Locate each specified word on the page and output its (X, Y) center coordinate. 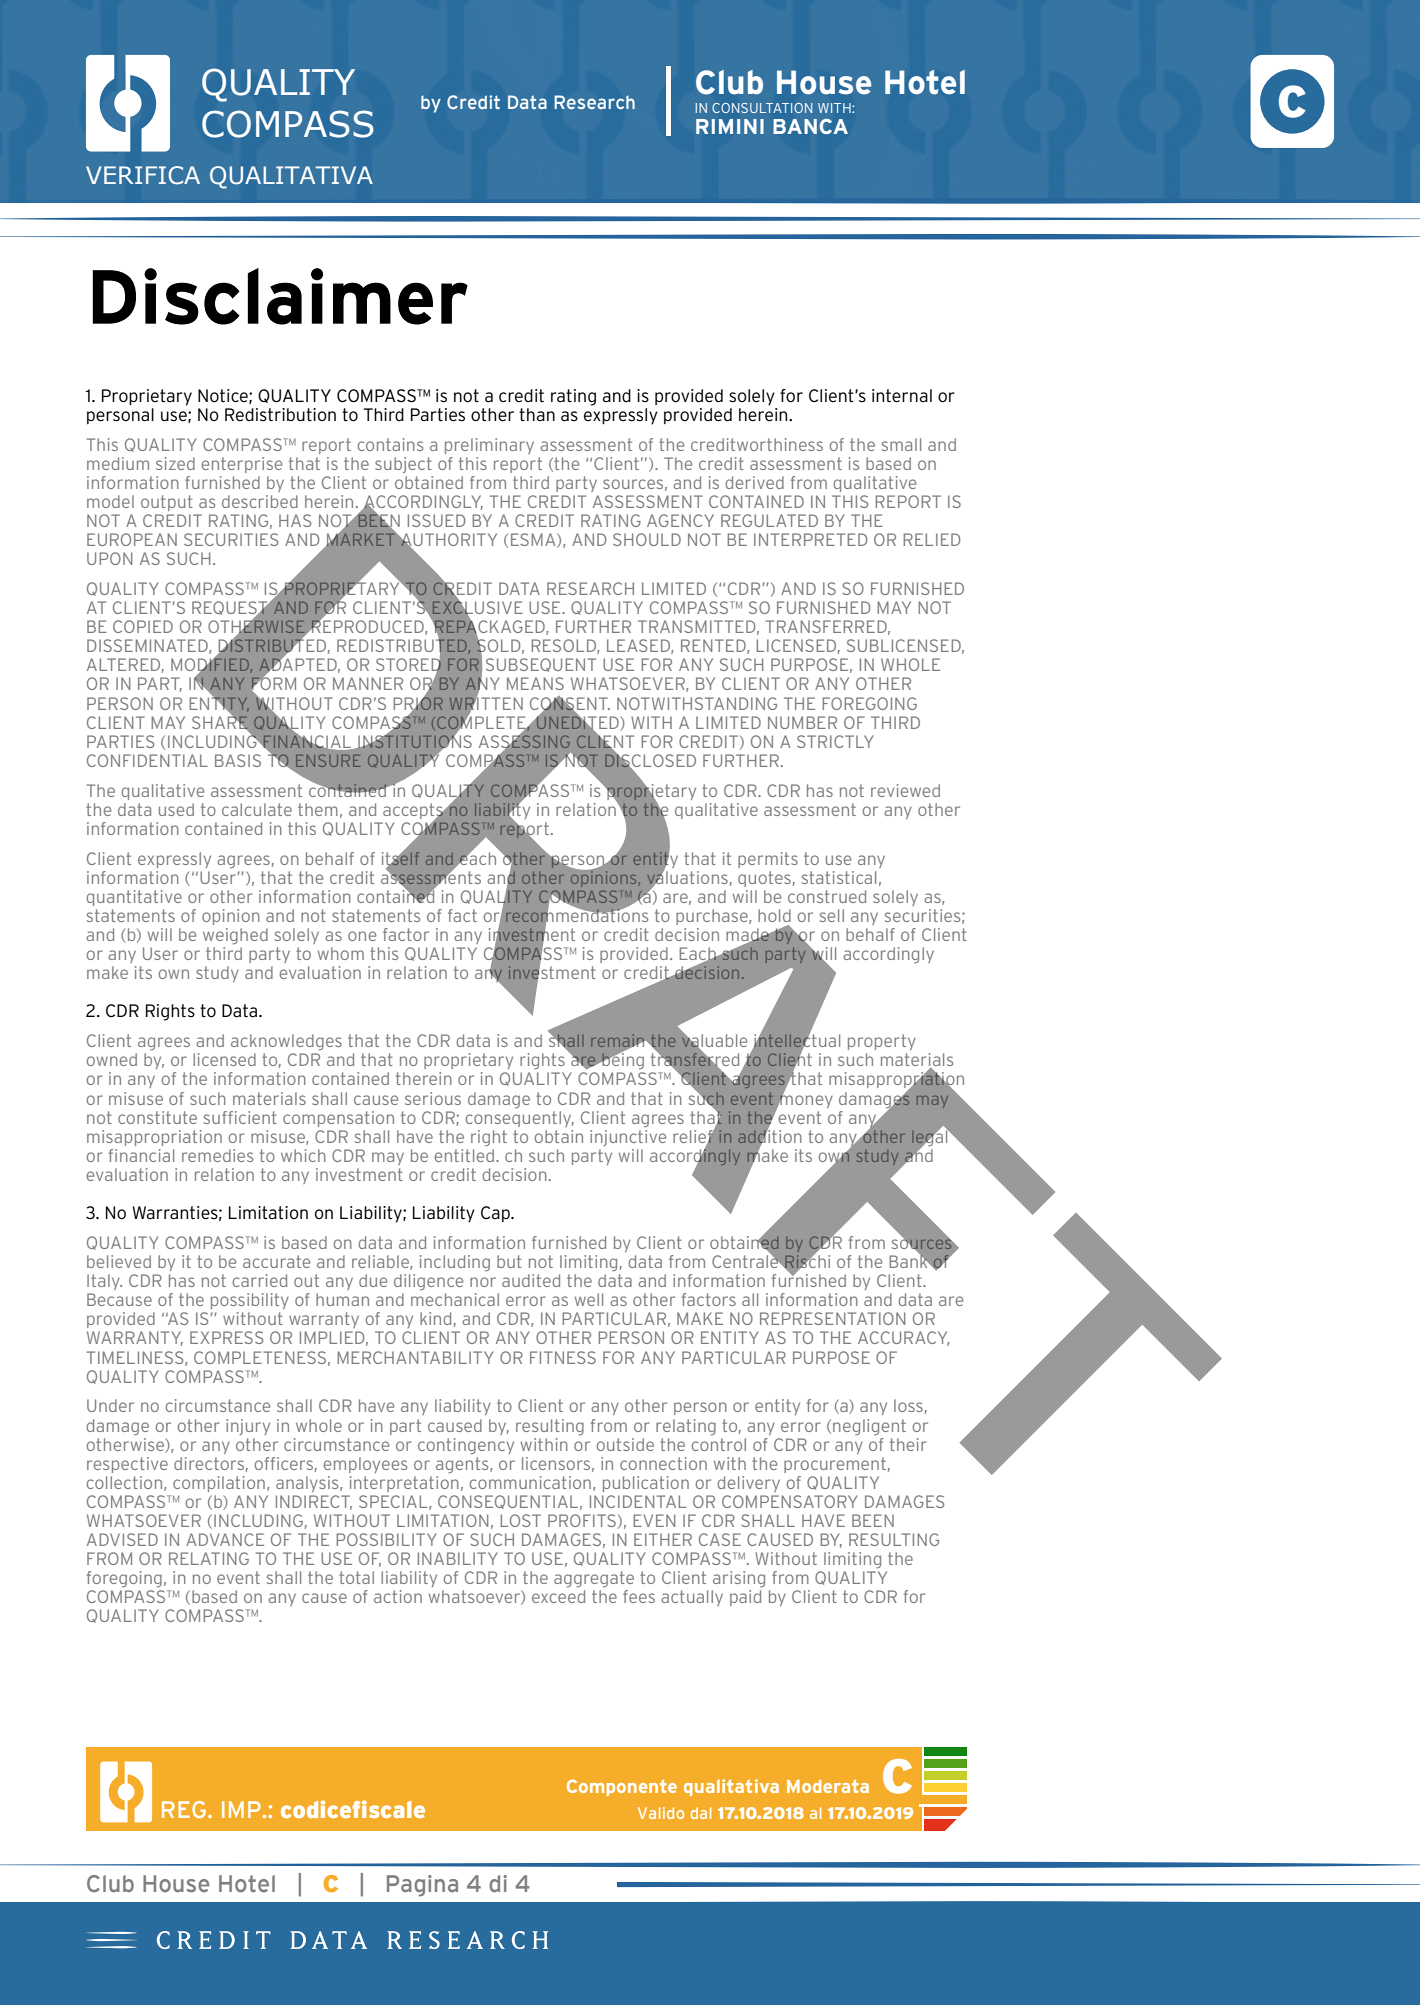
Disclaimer (280, 296)
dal (701, 1813)
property (882, 1042)
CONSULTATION (762, 108)
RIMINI (730, 126)
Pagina (422, 1886)
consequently (520, 1117)
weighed (235, 936)
